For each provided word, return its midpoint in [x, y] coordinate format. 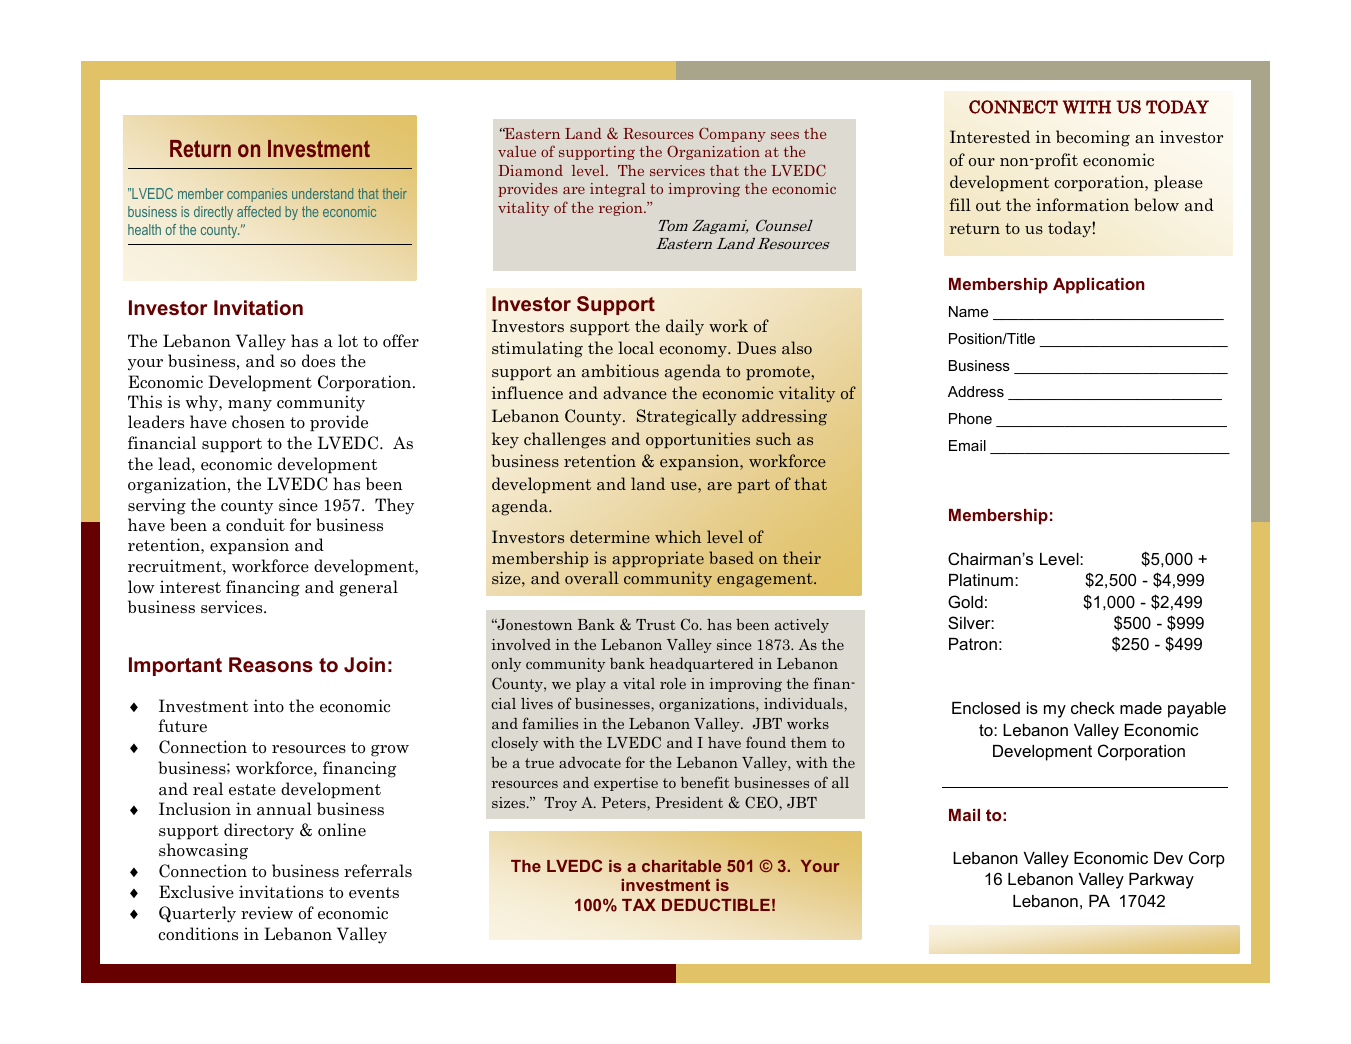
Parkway [1161, 881]
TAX [639, 905]
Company [732, 134]
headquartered [702, 665]
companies [257, 195]
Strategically [687, 417]
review [267, 913]
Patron [973, 644]
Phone [970, 418]
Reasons [271, 664]
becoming [1093, 138]
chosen [258, 422]
